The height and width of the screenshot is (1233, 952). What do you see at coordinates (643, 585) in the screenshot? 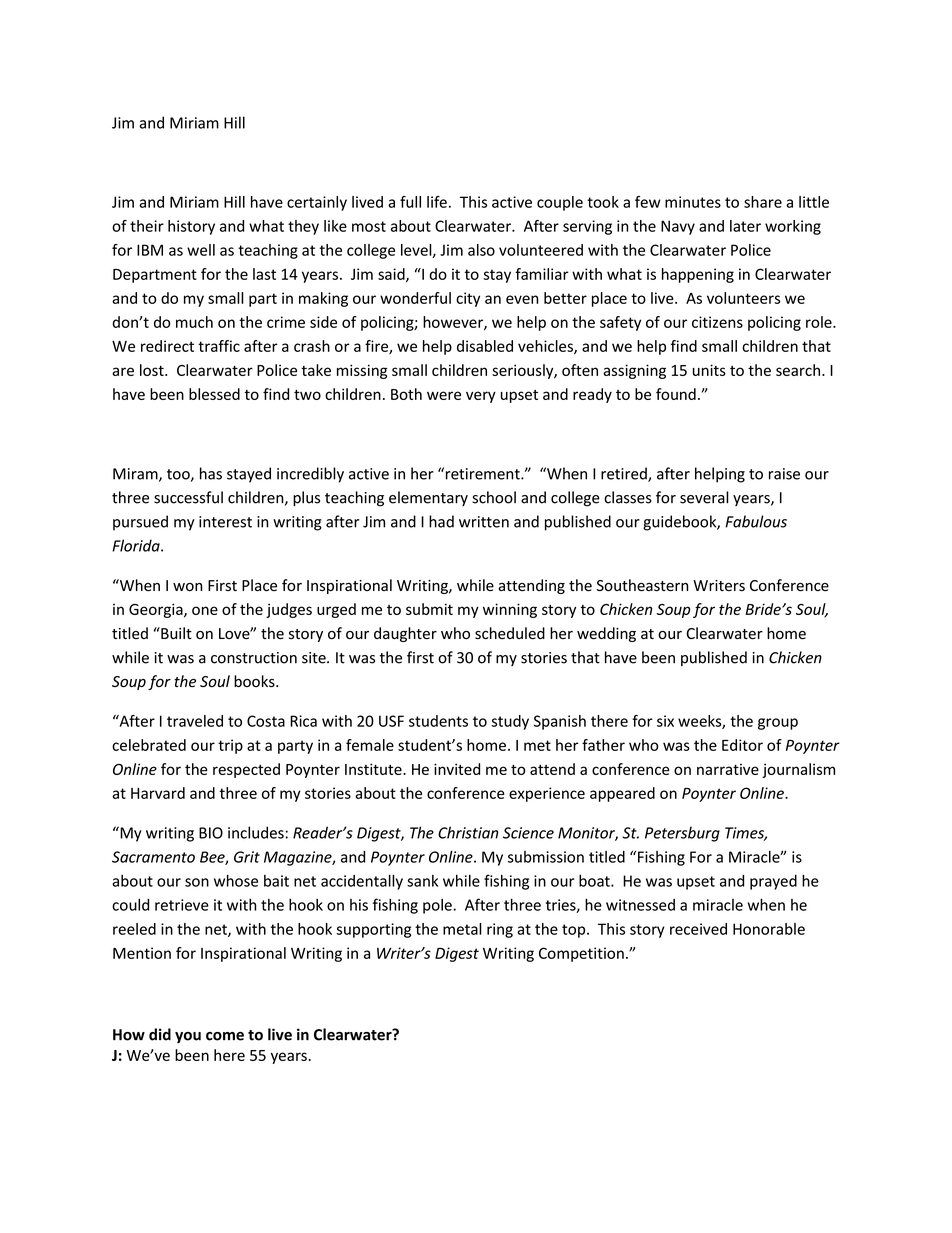
I see `Southeastern` at bounding box center [643, 585].
